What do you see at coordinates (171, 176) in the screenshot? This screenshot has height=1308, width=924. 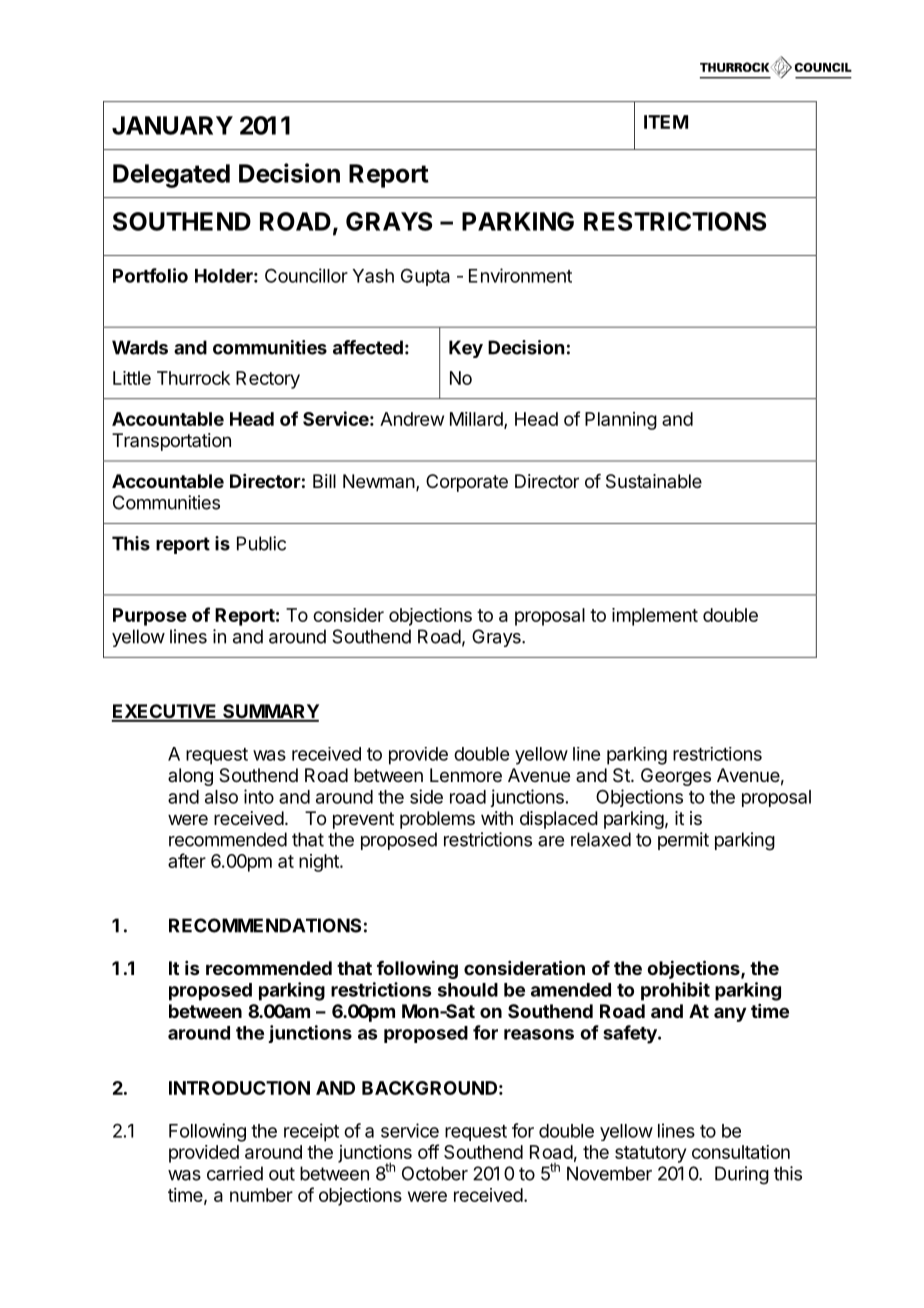 I see `Delegated` at bounding box center [171, 176].
